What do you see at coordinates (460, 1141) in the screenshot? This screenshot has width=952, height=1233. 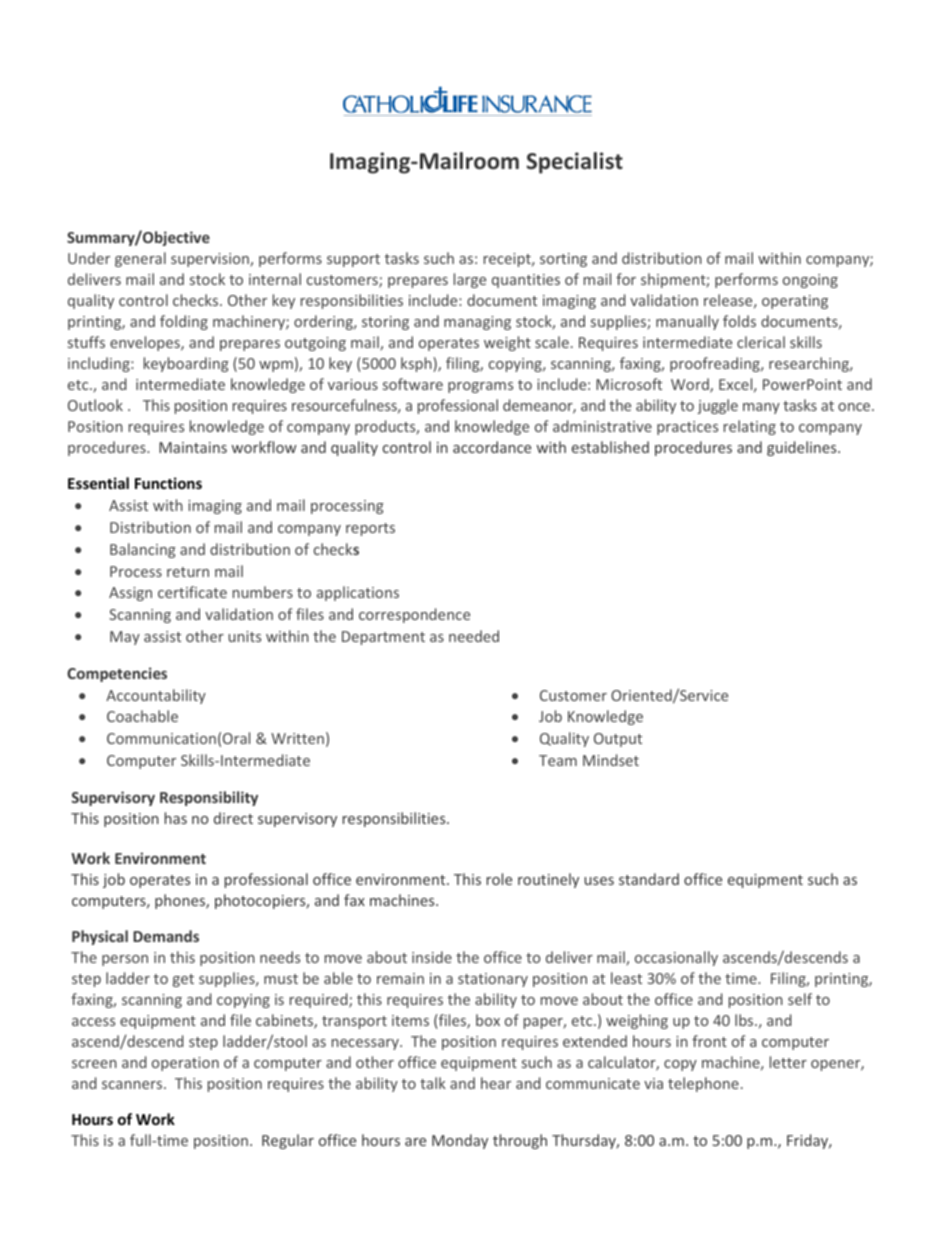 I see `Monday` at bounding box center [460, 1141].
